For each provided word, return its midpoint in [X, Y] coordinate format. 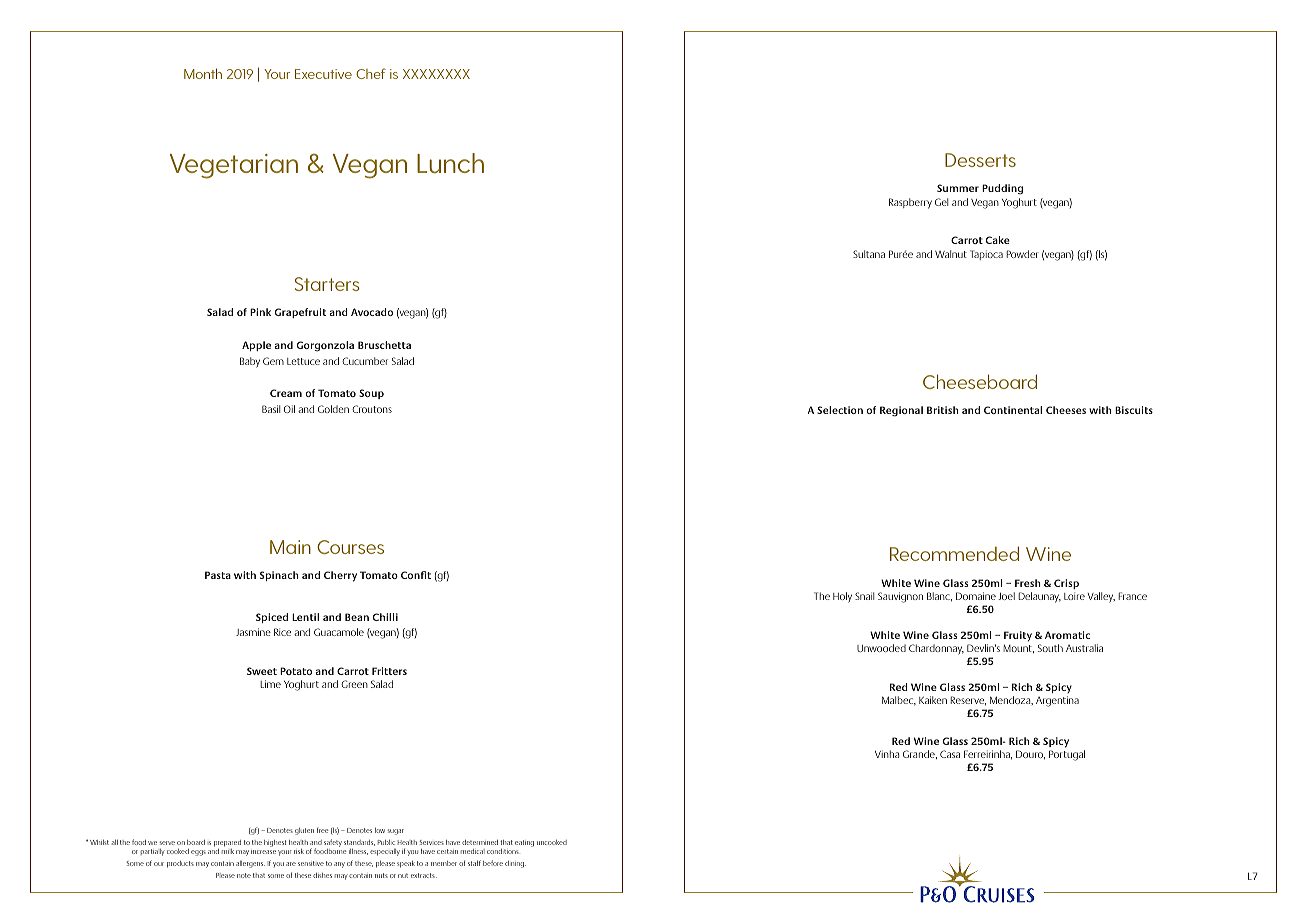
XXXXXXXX [436, 74]
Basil [271, 409]
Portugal [1067, 755]
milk [228, 851]
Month [203, 73]
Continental [1013, 410]
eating [524, 843]
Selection [840, 410]
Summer [958, 188]
